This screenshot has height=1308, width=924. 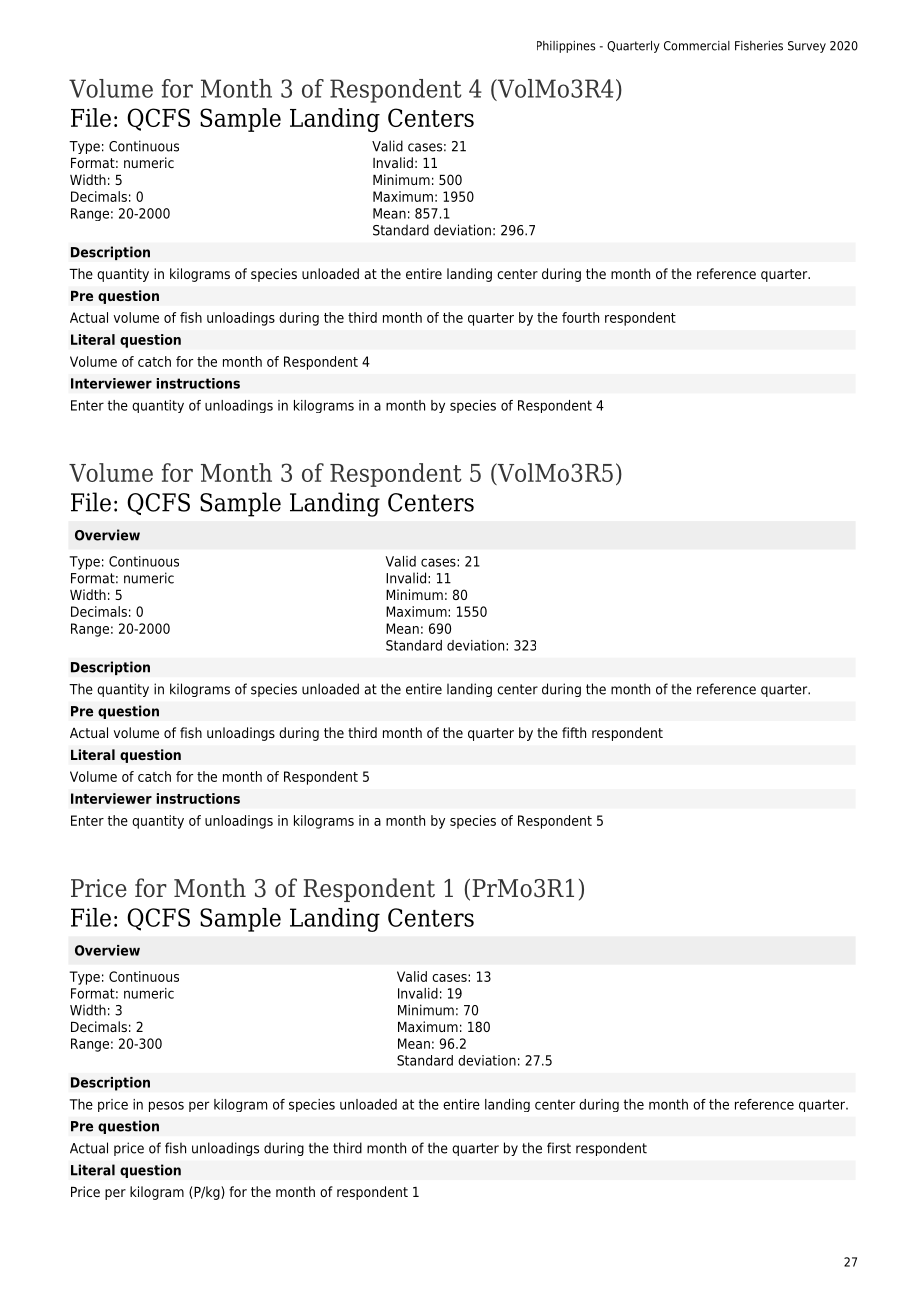 What do you see at coordinates (559, 1148) in the screenshot?
I see `first` at bounding box center [559, 1148].
